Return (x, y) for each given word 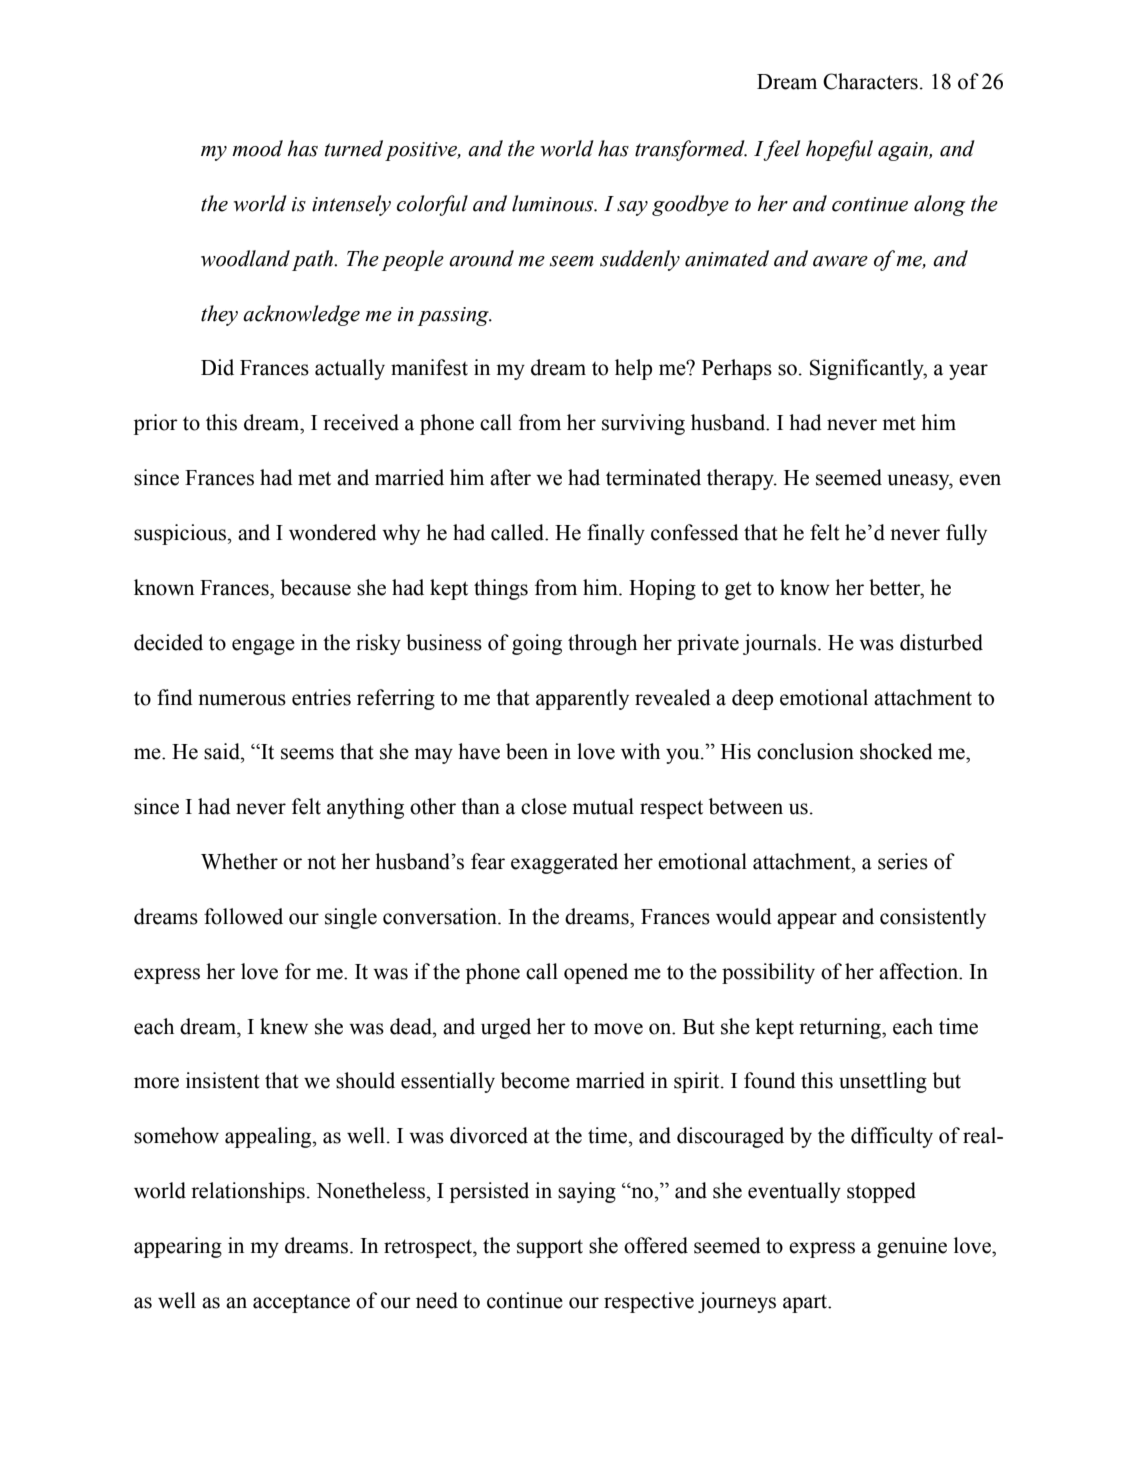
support (550, 1249)
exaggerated (564, 863)
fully (966, 534)
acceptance (301, 1303)
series (903, 861)
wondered (333, 532)
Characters (870, 81)
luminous (554, 203)
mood (257, 148)
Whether (239, 861)
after (510, 477)
